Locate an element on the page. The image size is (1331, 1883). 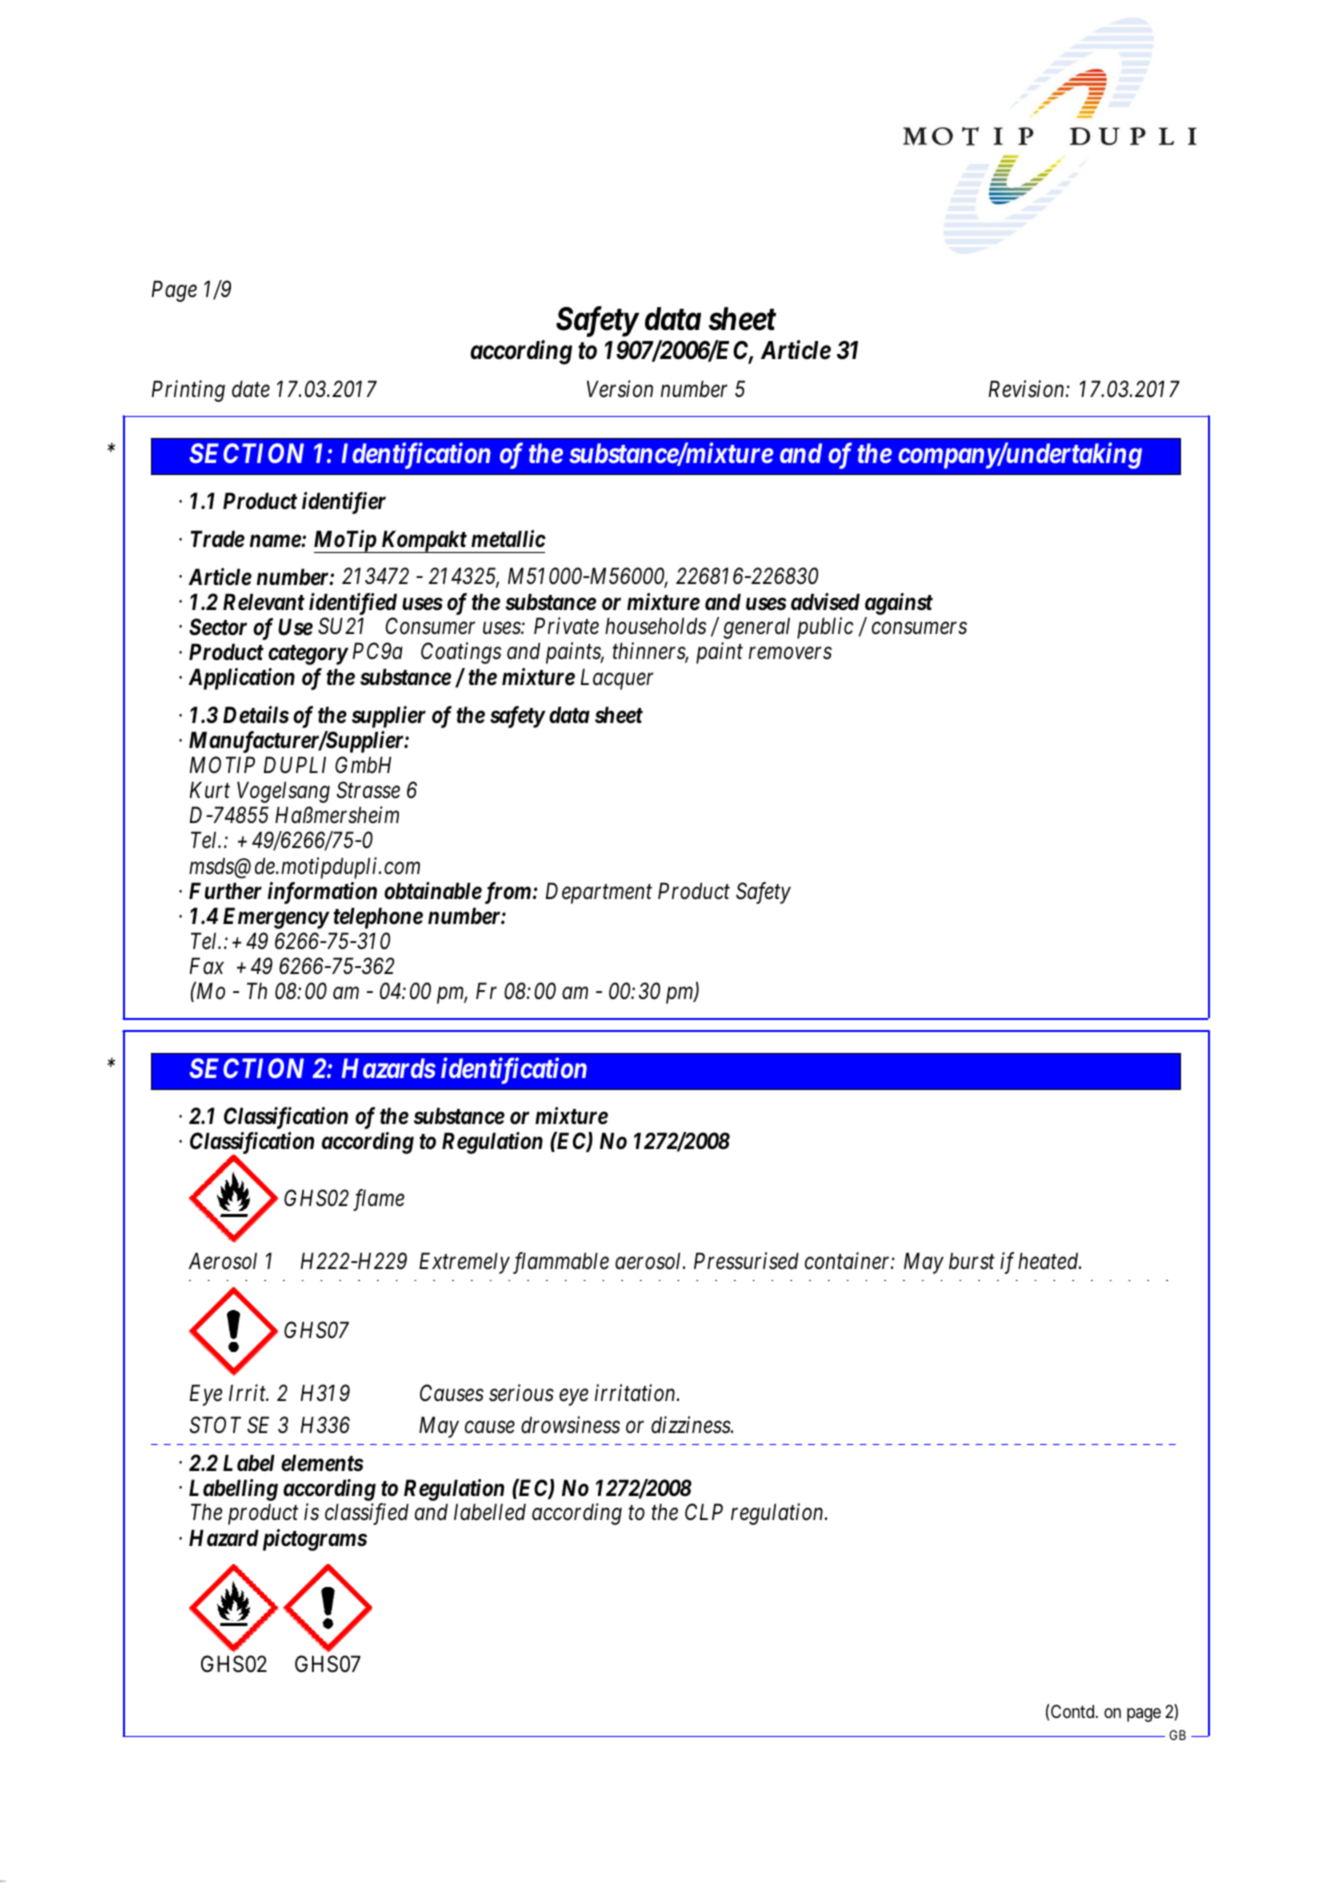
Department is located at coordinates (599, 893).
